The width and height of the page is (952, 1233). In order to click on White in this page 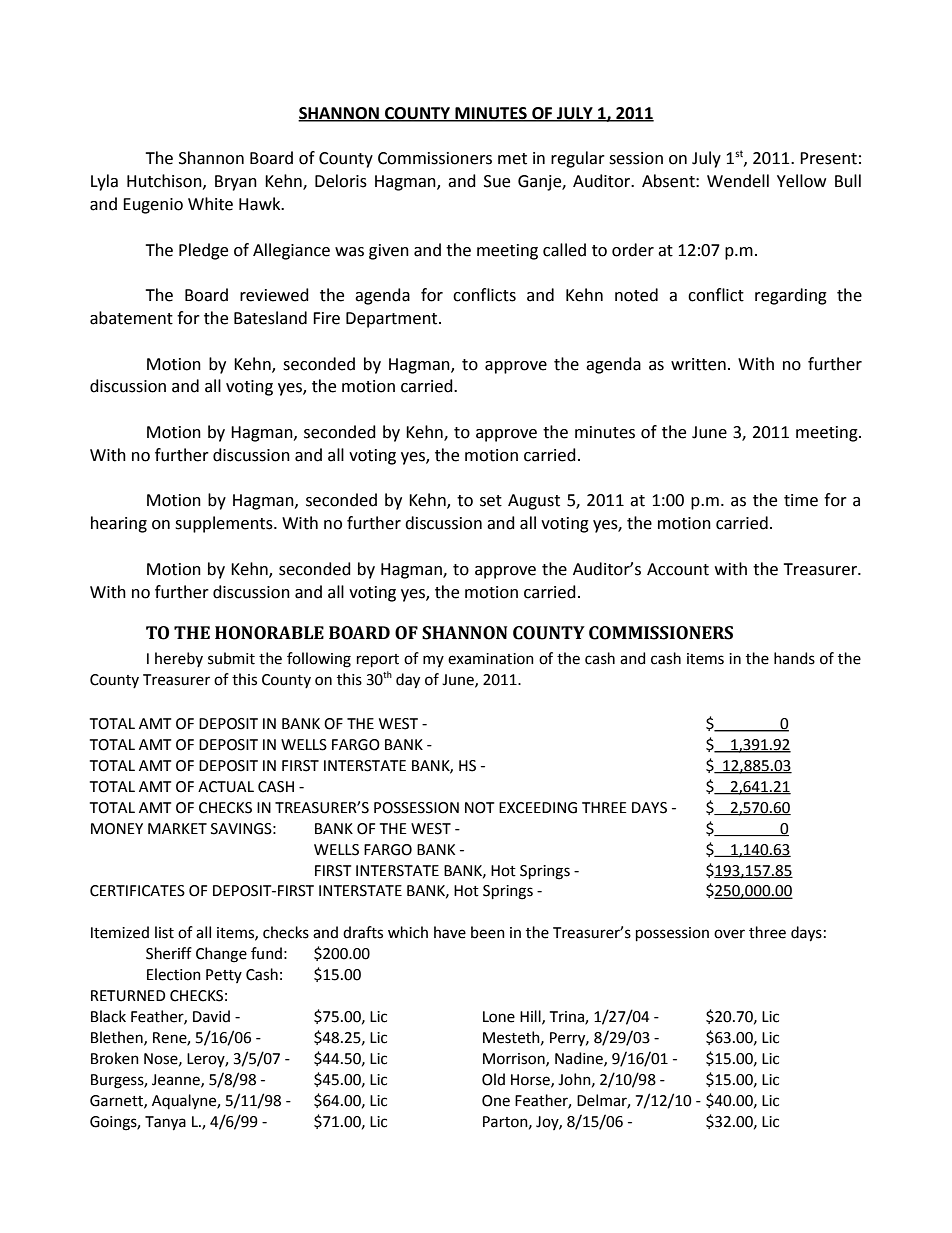, I will do `click(210, 204)`.
